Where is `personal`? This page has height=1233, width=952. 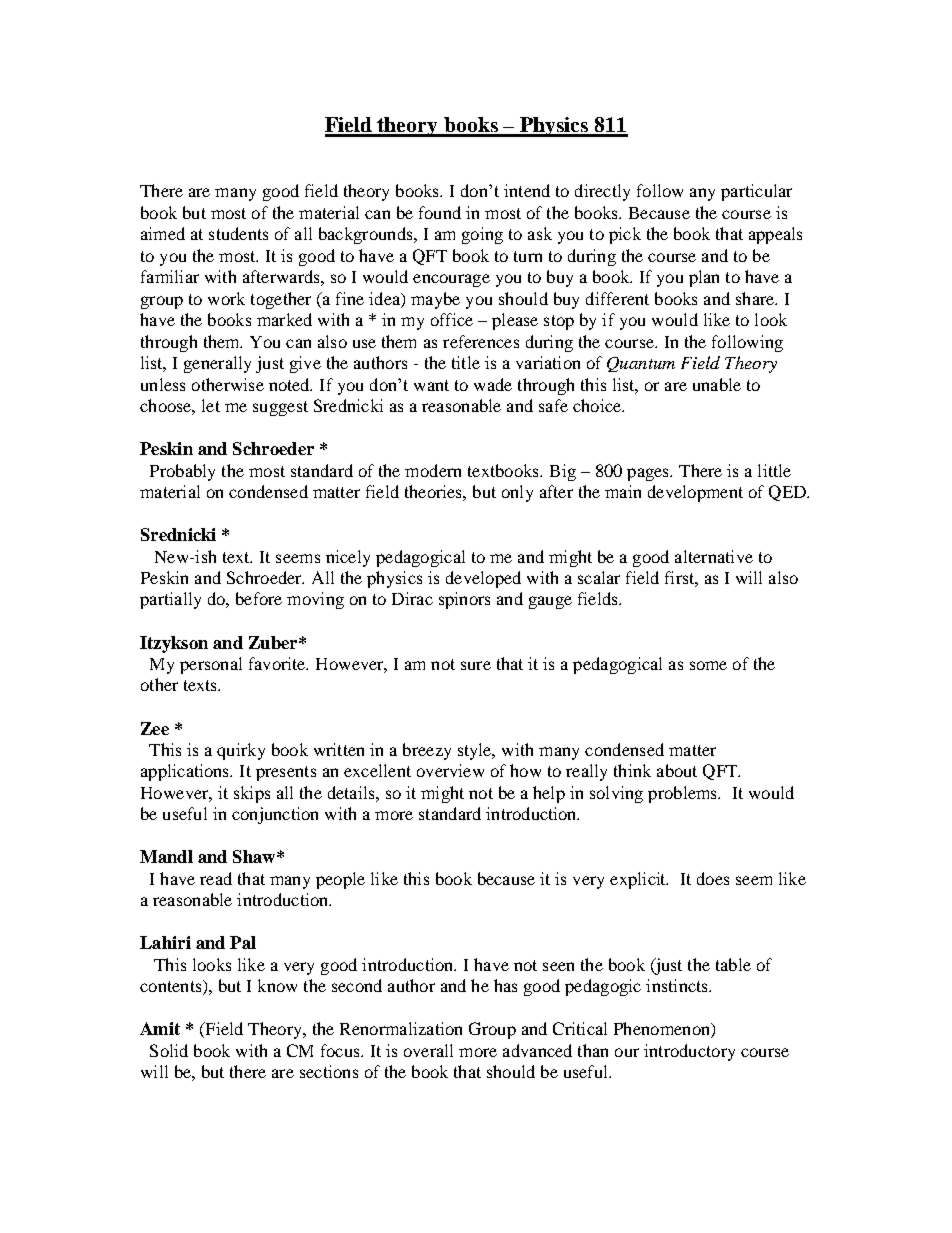 personal is located at coordinates (211, 665).
